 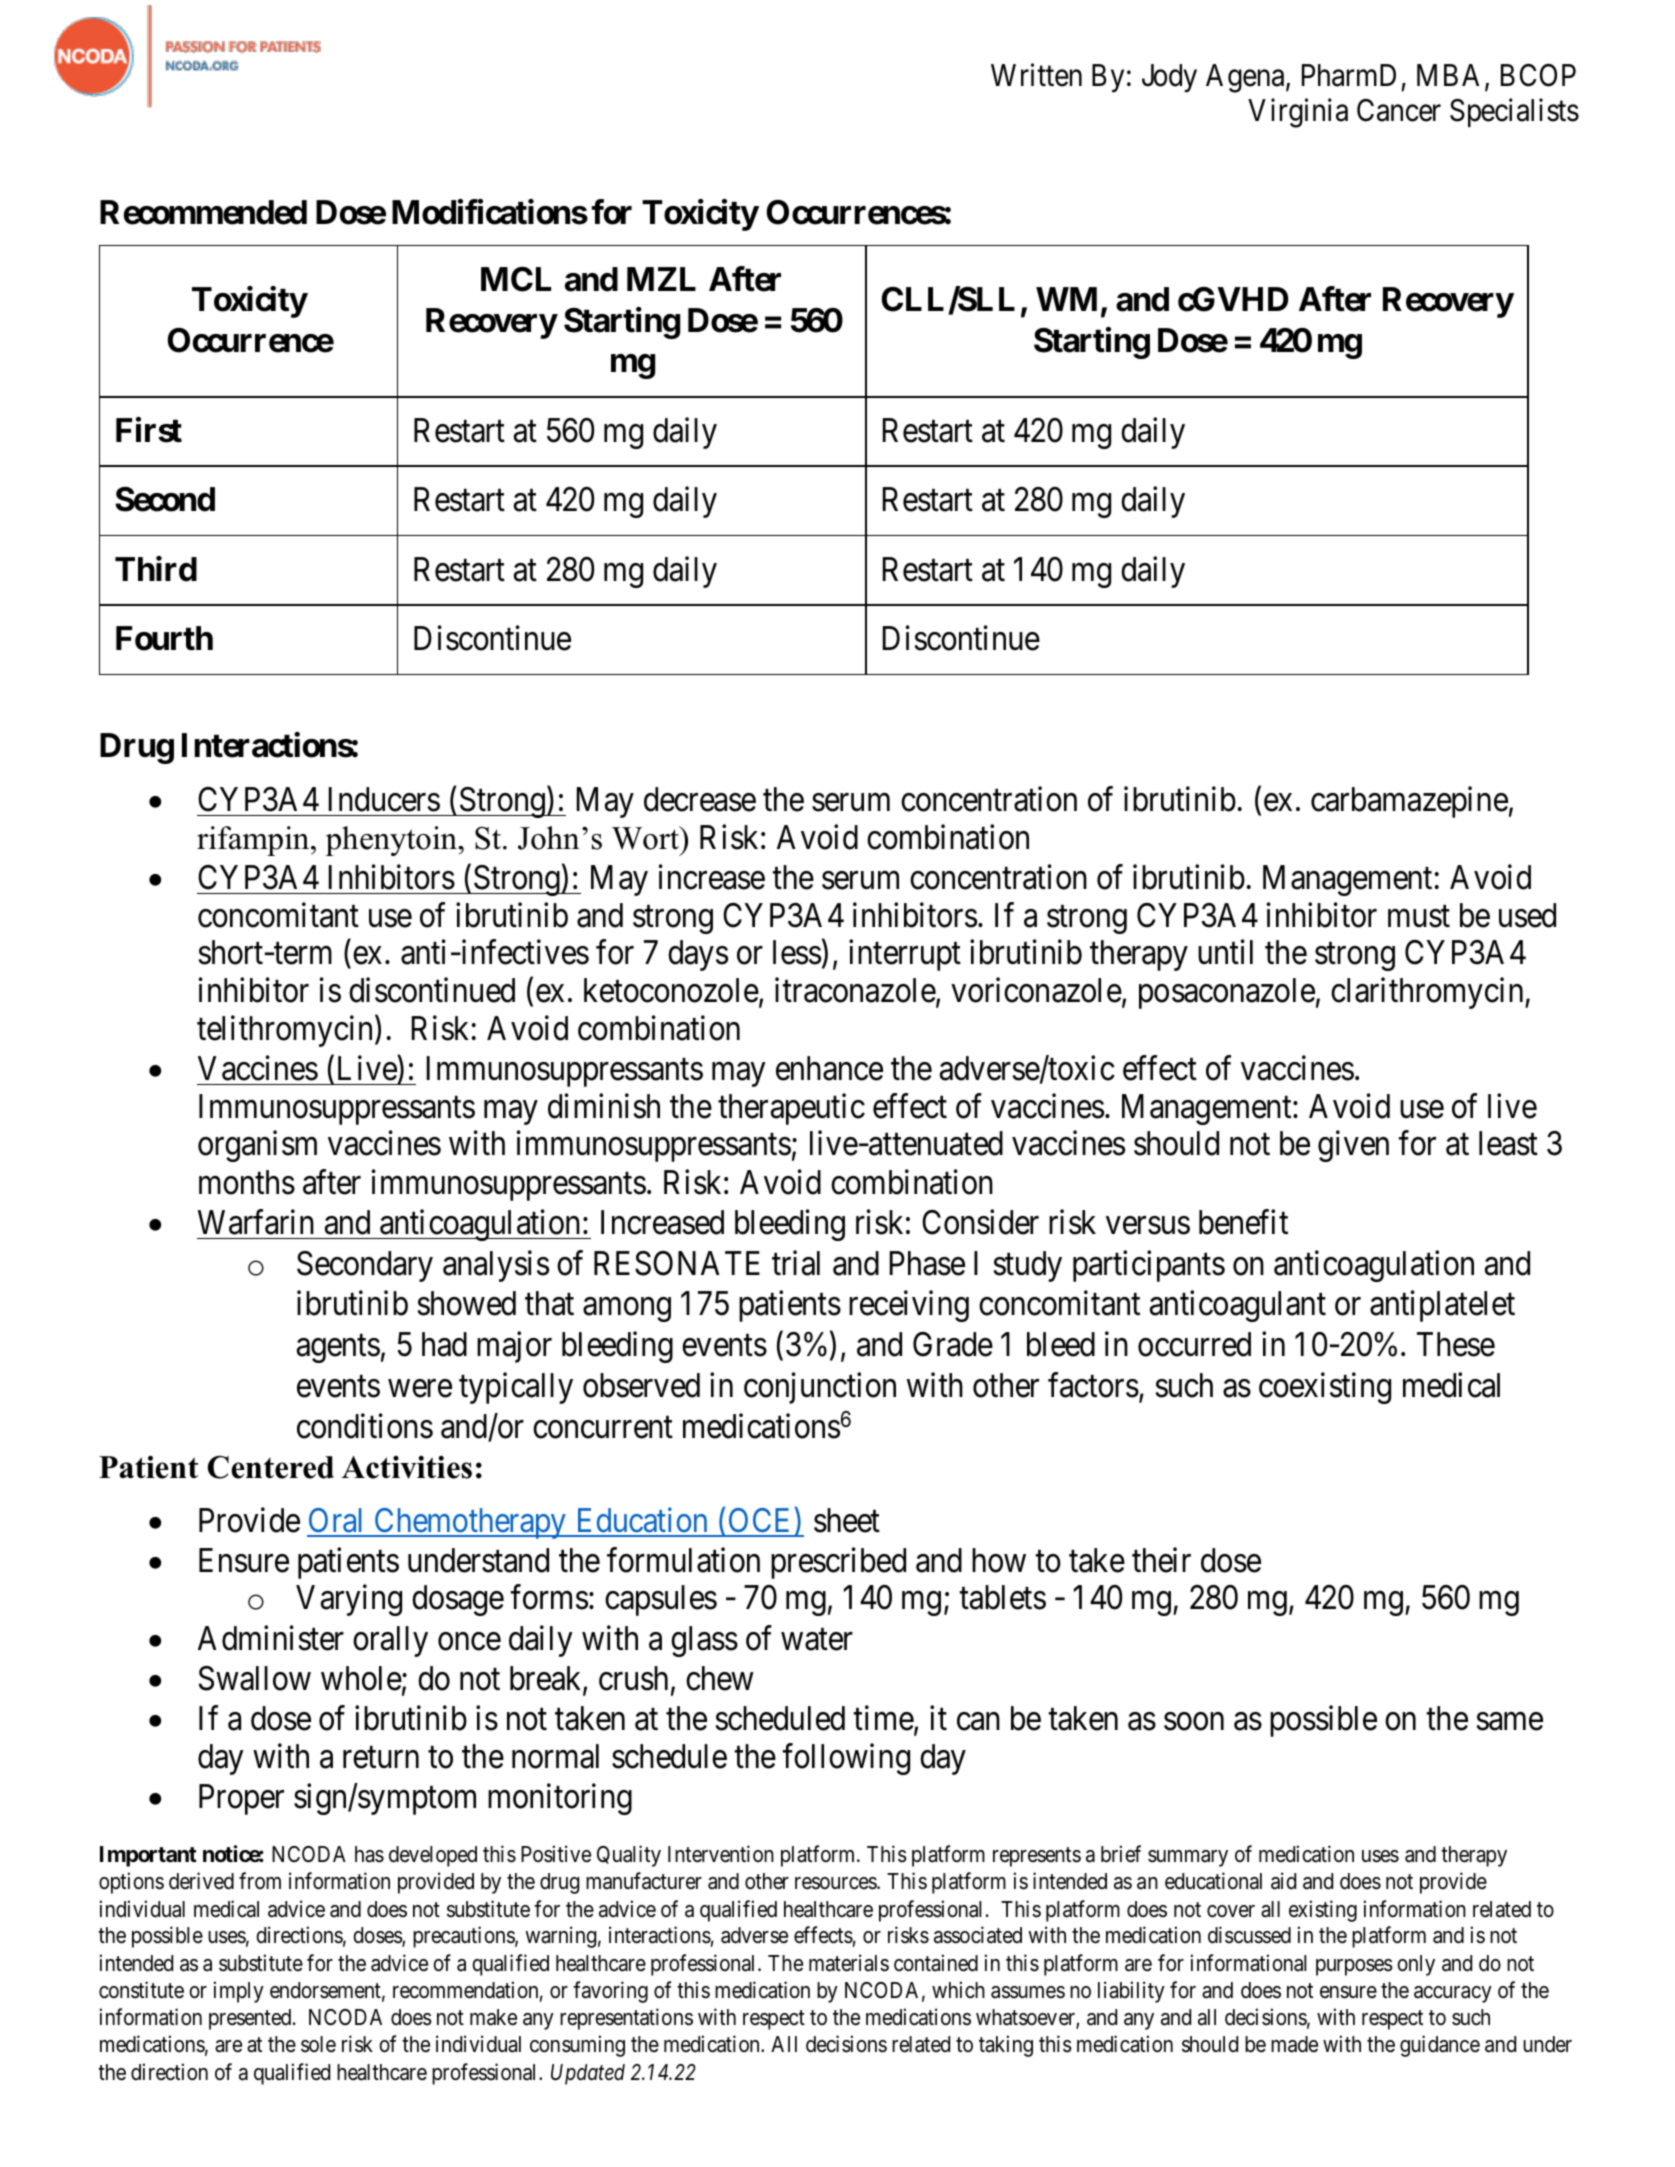 I want to click on conditions, so click(x=365, y=1426).
